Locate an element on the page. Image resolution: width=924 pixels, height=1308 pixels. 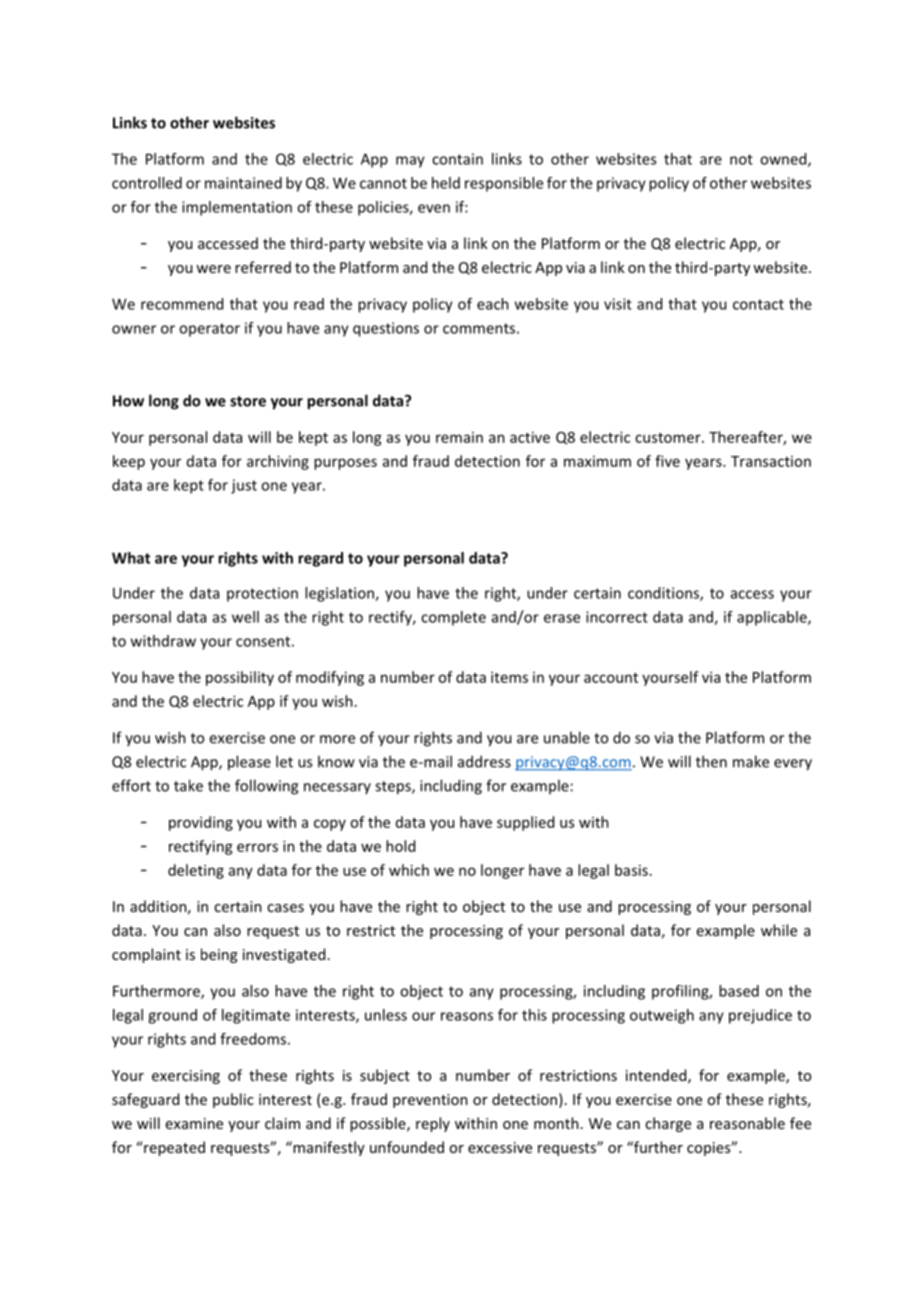
reasonable is located at coordinates (747, 1123).
